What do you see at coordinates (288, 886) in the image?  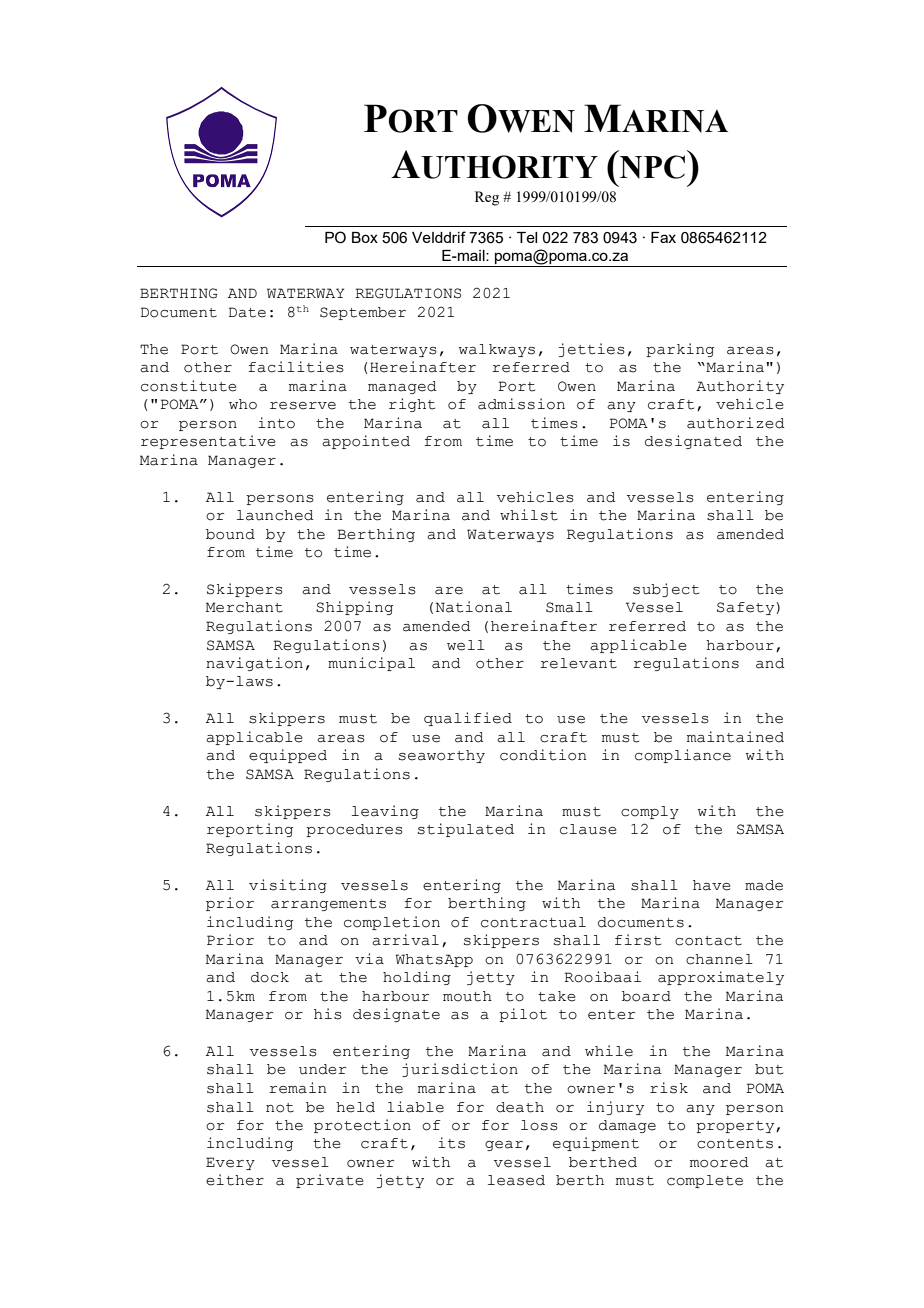 I see `visiting` at bounding box center [288, 886].
